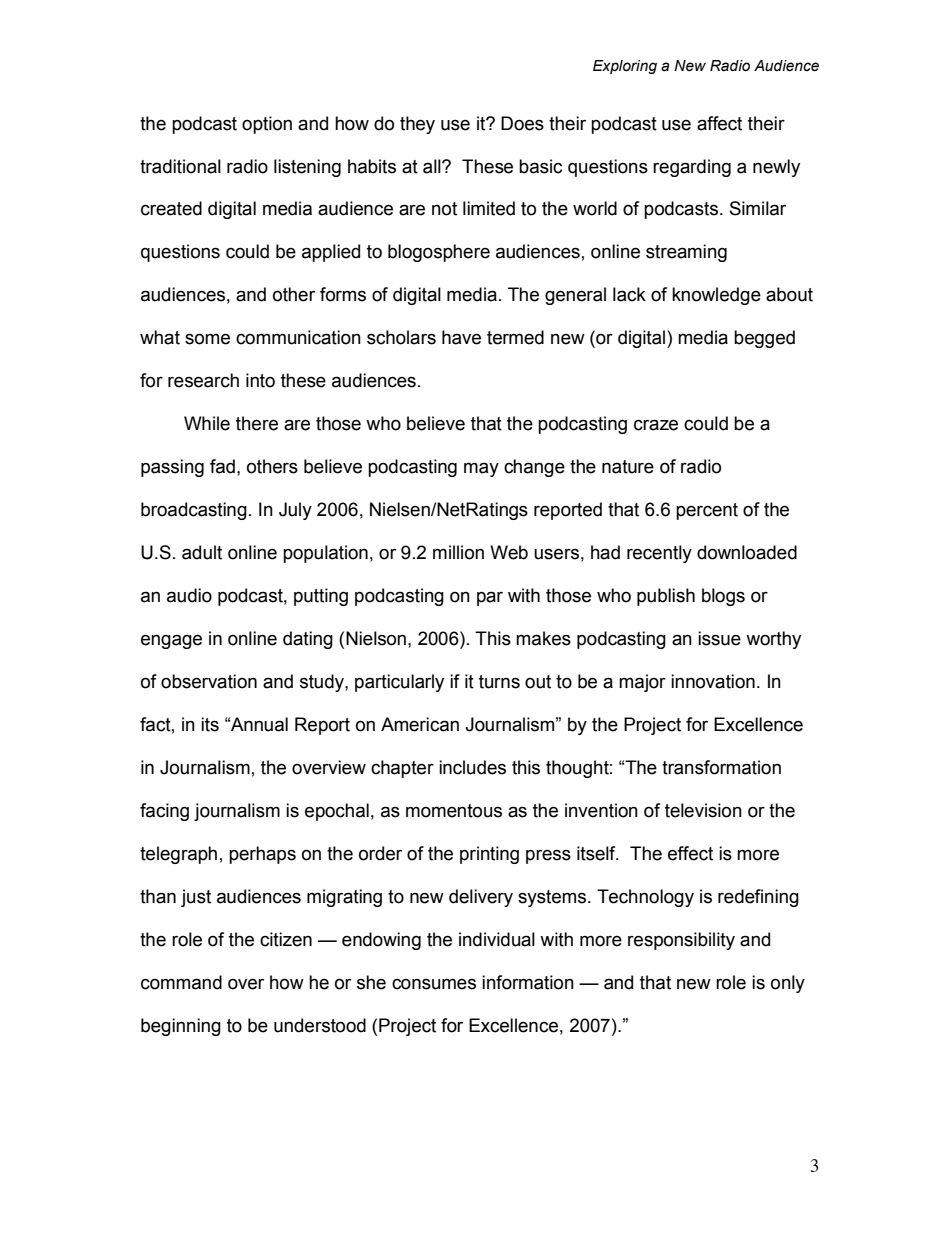  Describe the element at coordinates (267, 125) in the image. I see `option` at that location.
